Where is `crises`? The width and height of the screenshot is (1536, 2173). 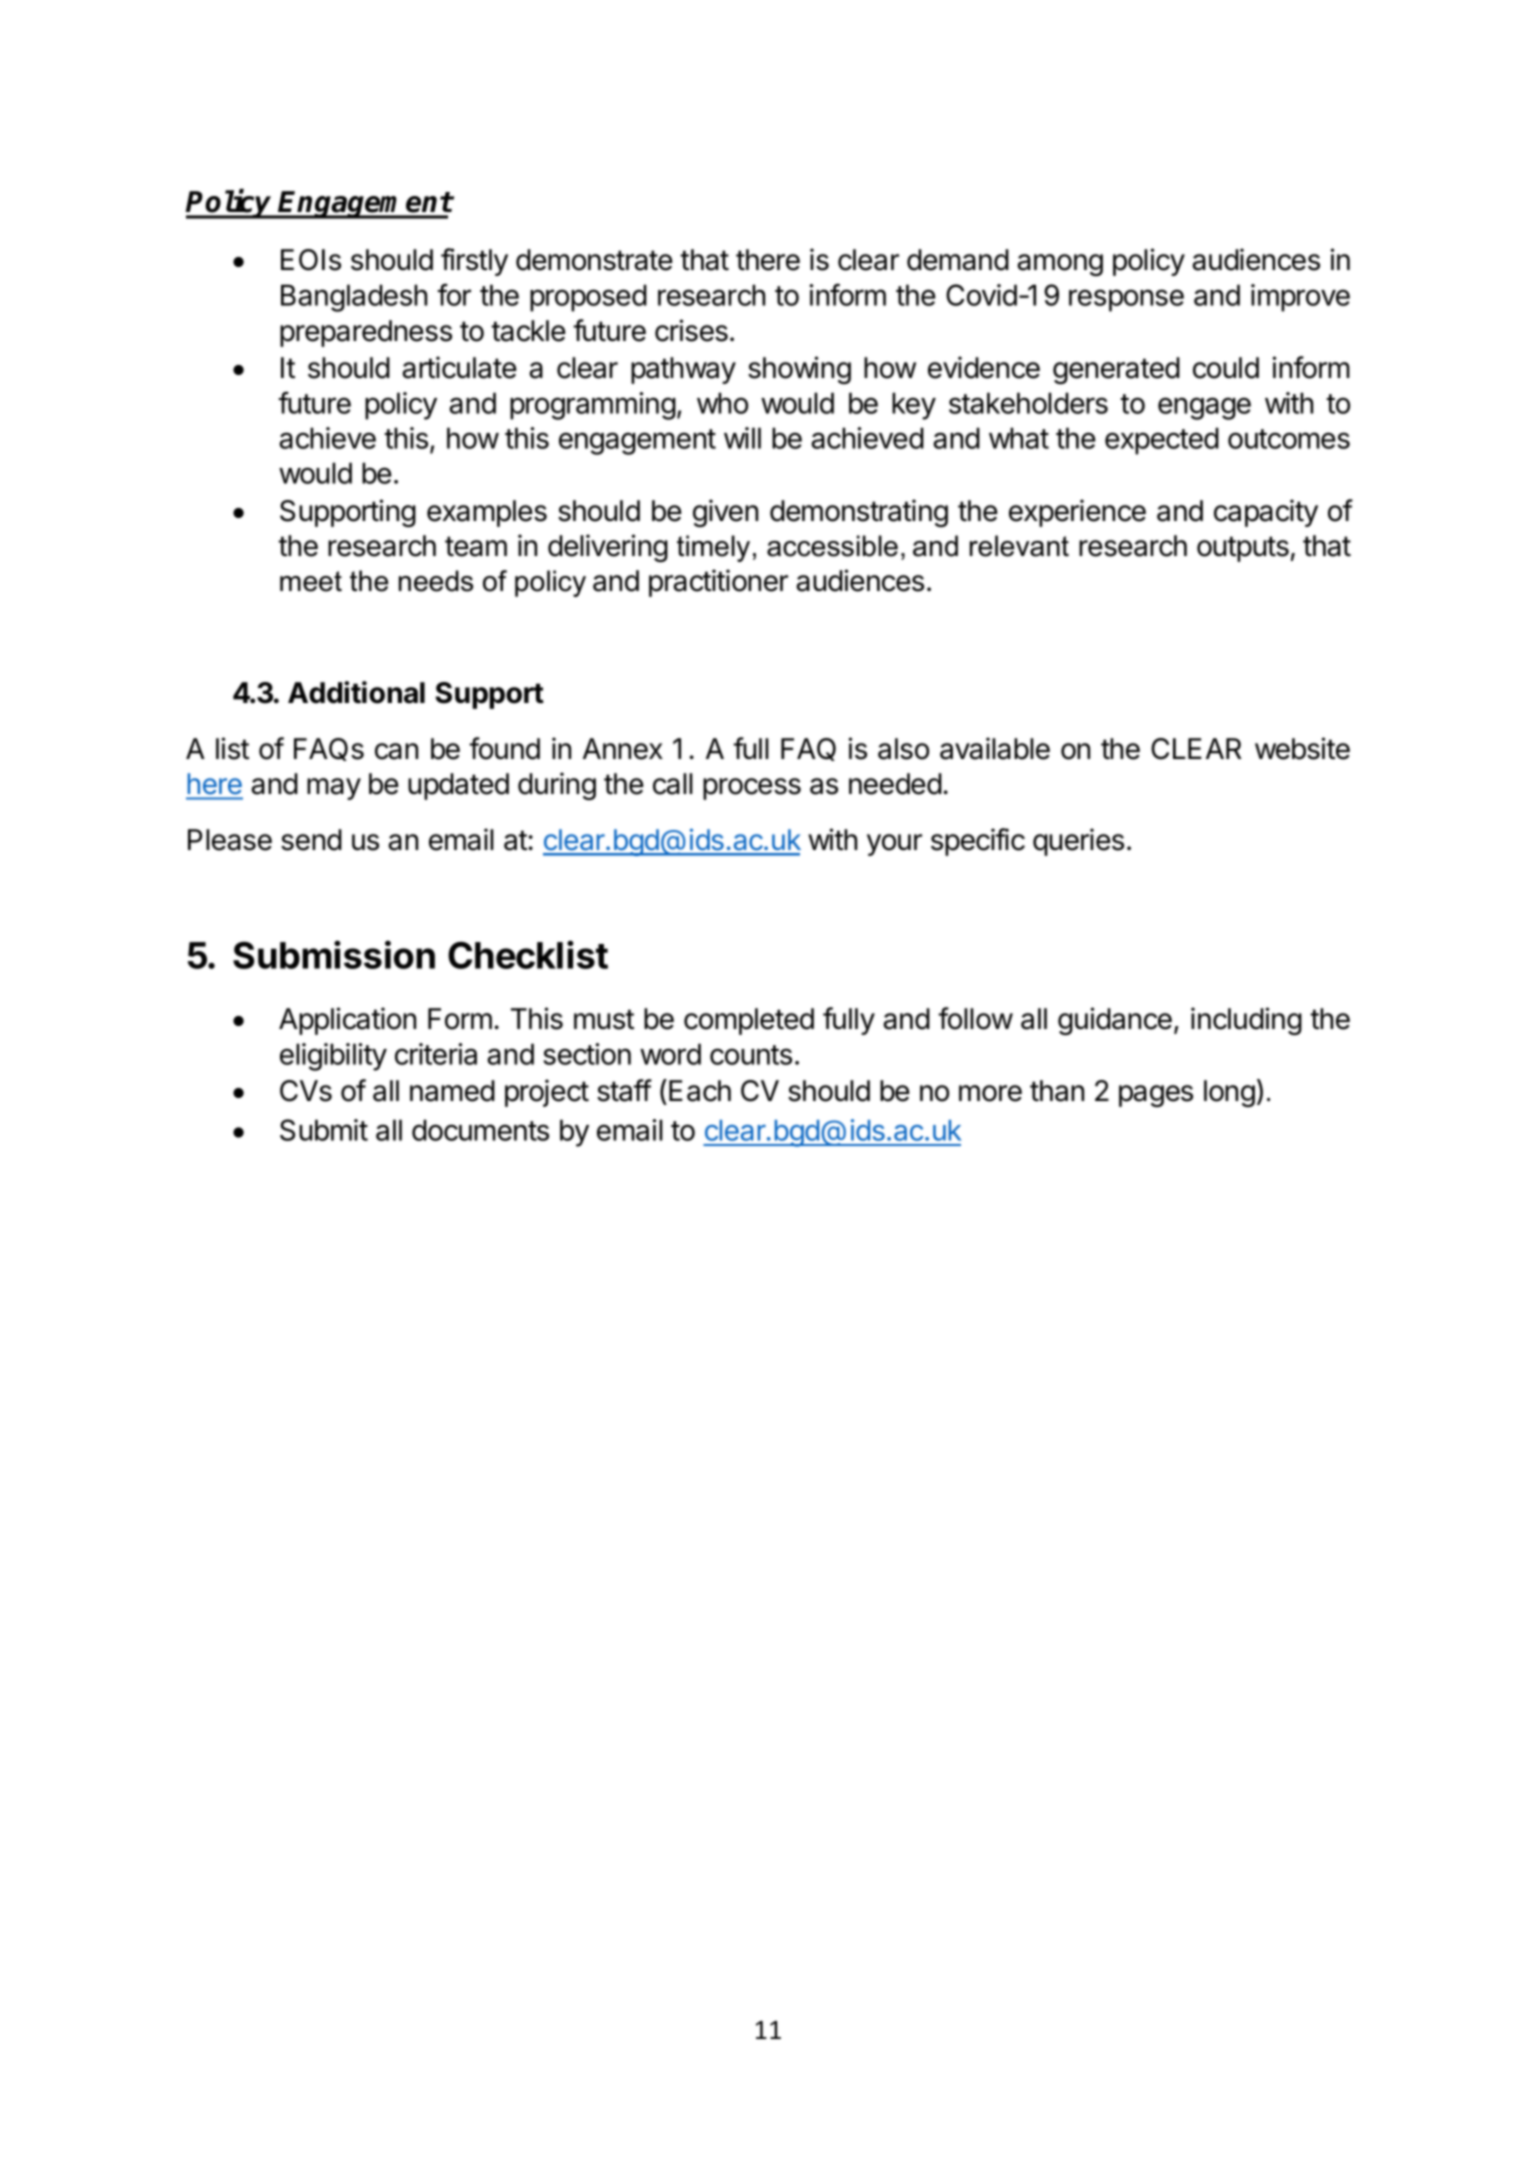
crises is located at coordinates (691, 330).
